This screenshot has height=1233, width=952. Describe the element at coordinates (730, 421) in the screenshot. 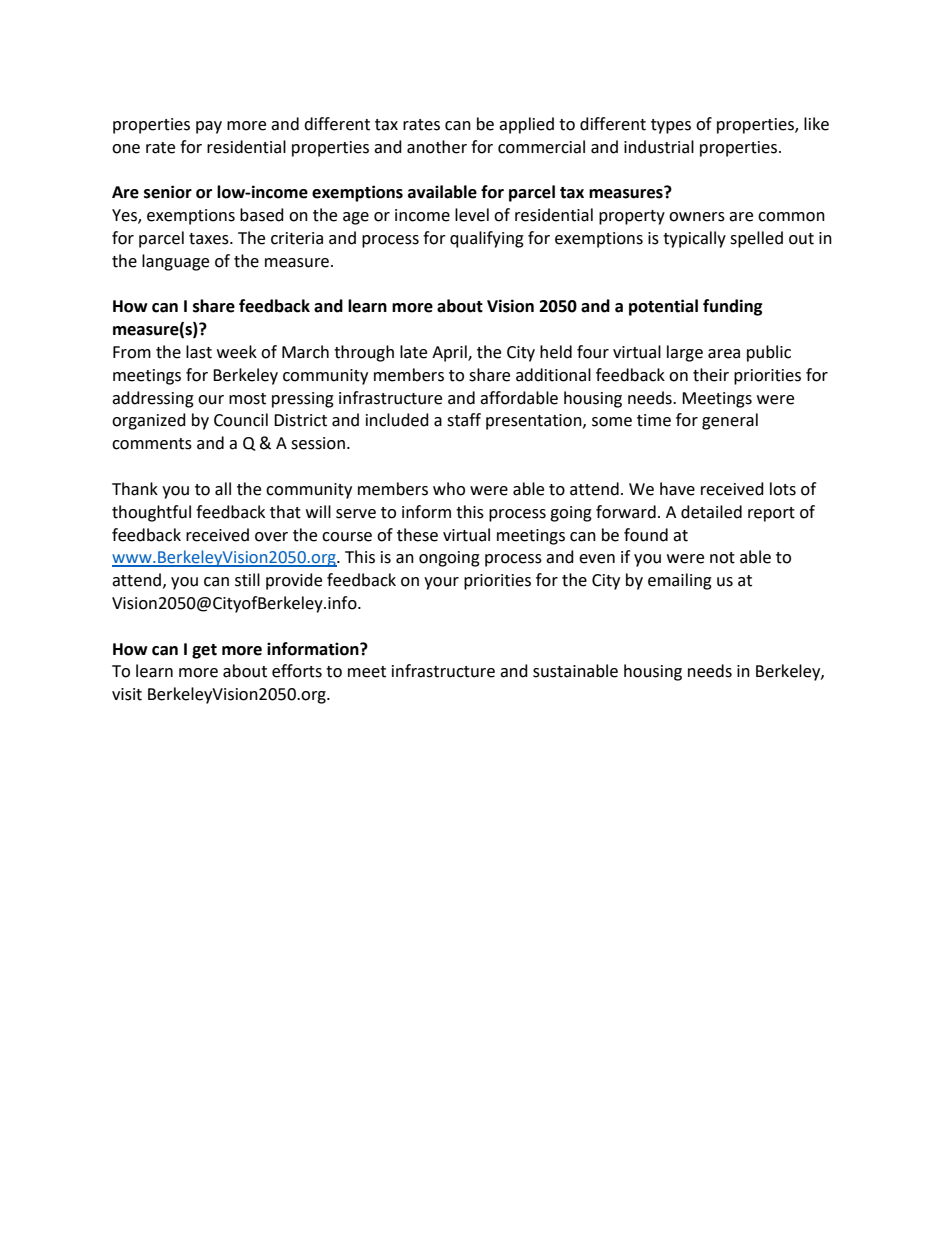

I see `general` at that location.
